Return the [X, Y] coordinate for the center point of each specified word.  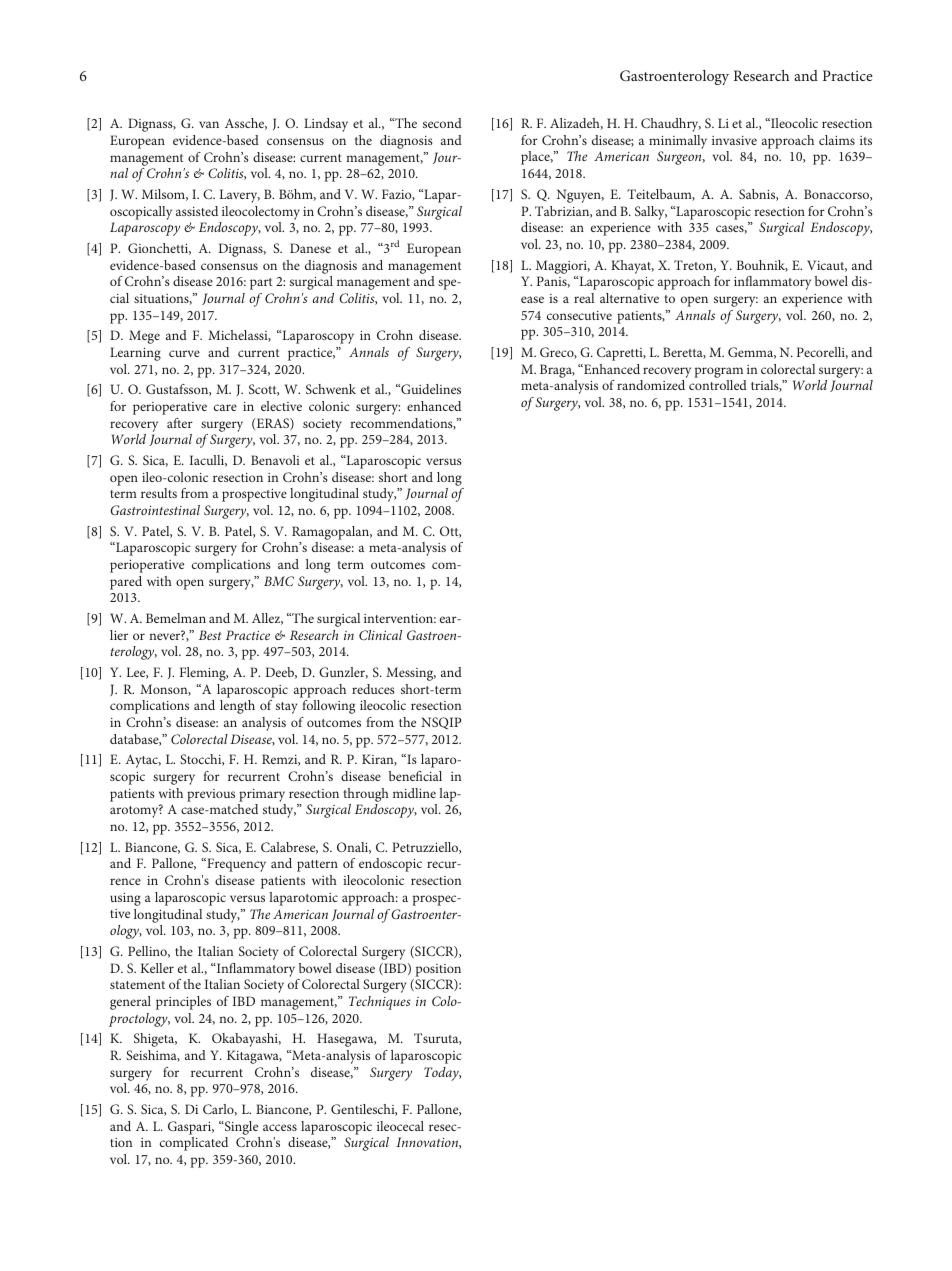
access [280, 1127]
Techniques [380, 1003]
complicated [194, 1144]
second [442, 123]
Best [210, 635]
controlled [718, 385]
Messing [411, 674]
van [209, 124]
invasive [734, 140]
